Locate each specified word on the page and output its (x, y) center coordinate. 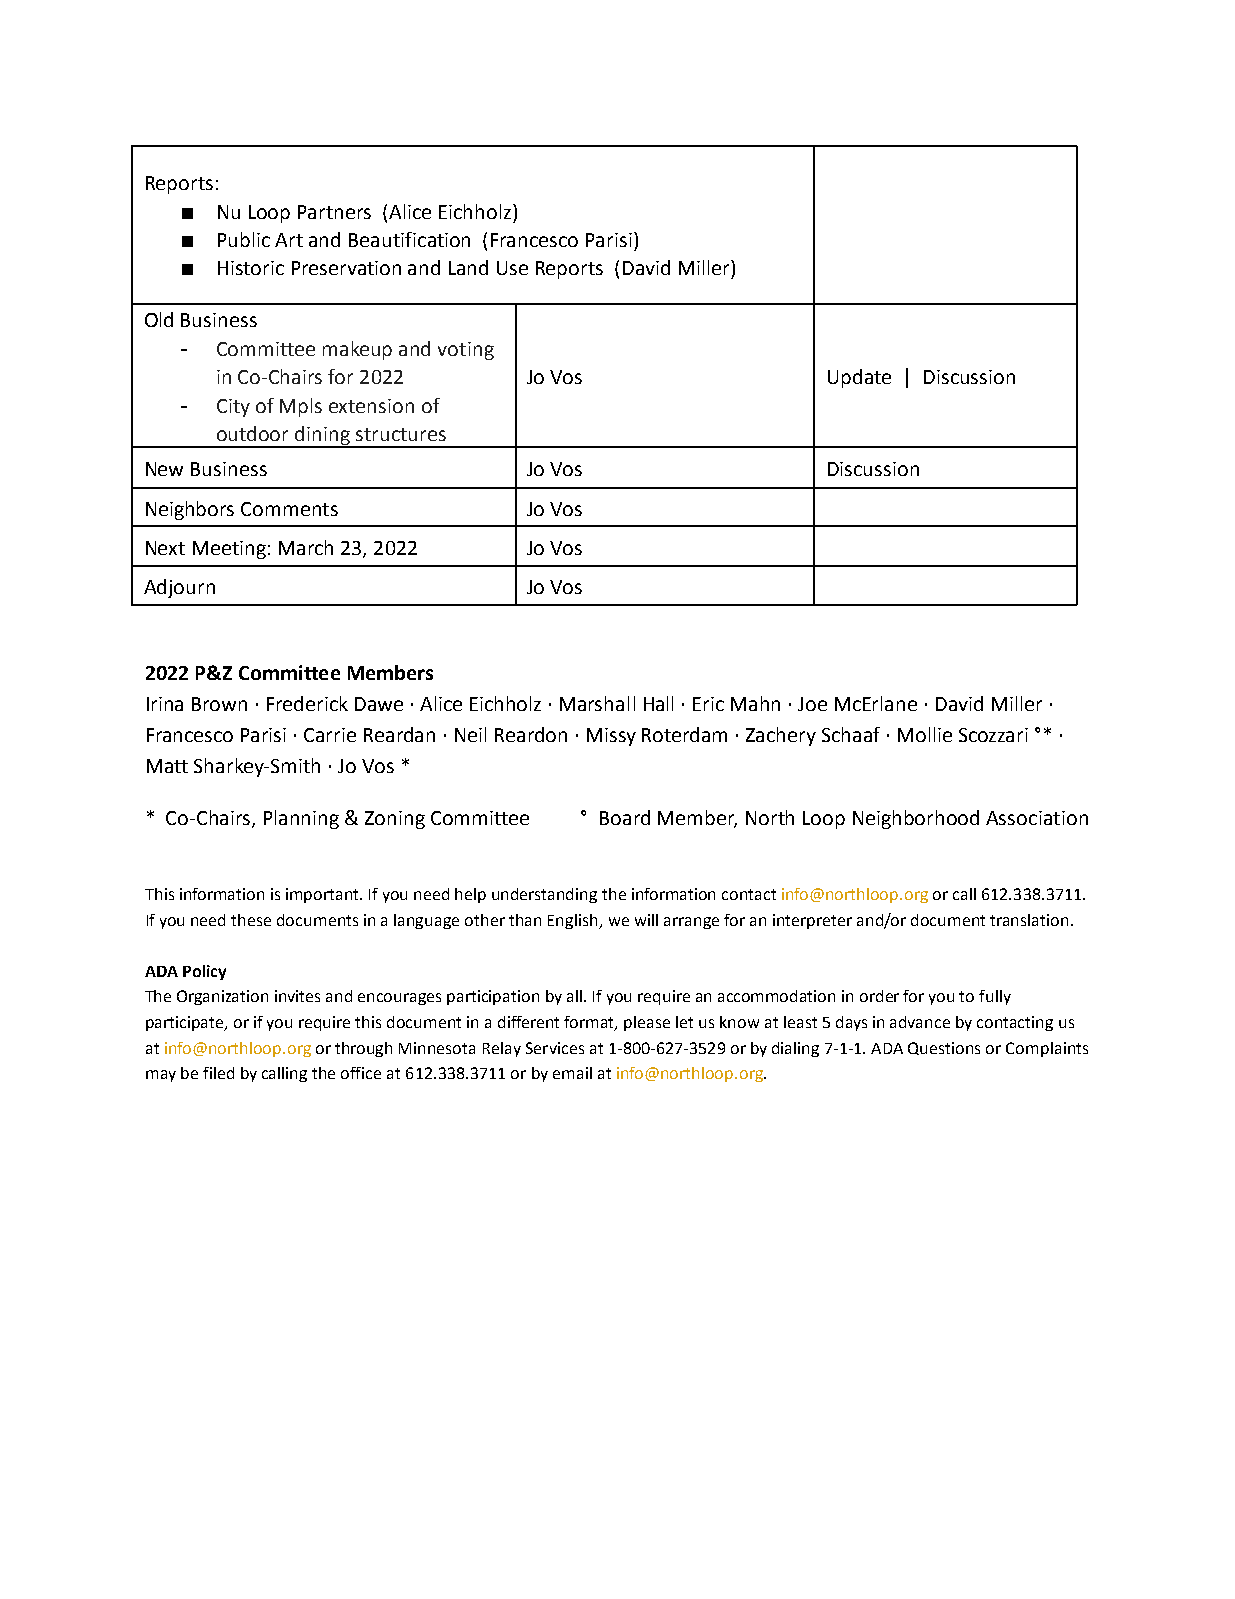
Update (859, 378)
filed (218, 1073)
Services (555, 1048)
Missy (611, 737)
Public (244, 239)
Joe (812, 704)
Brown (219, 704)
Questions (944, 1048)
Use (512, 268)
